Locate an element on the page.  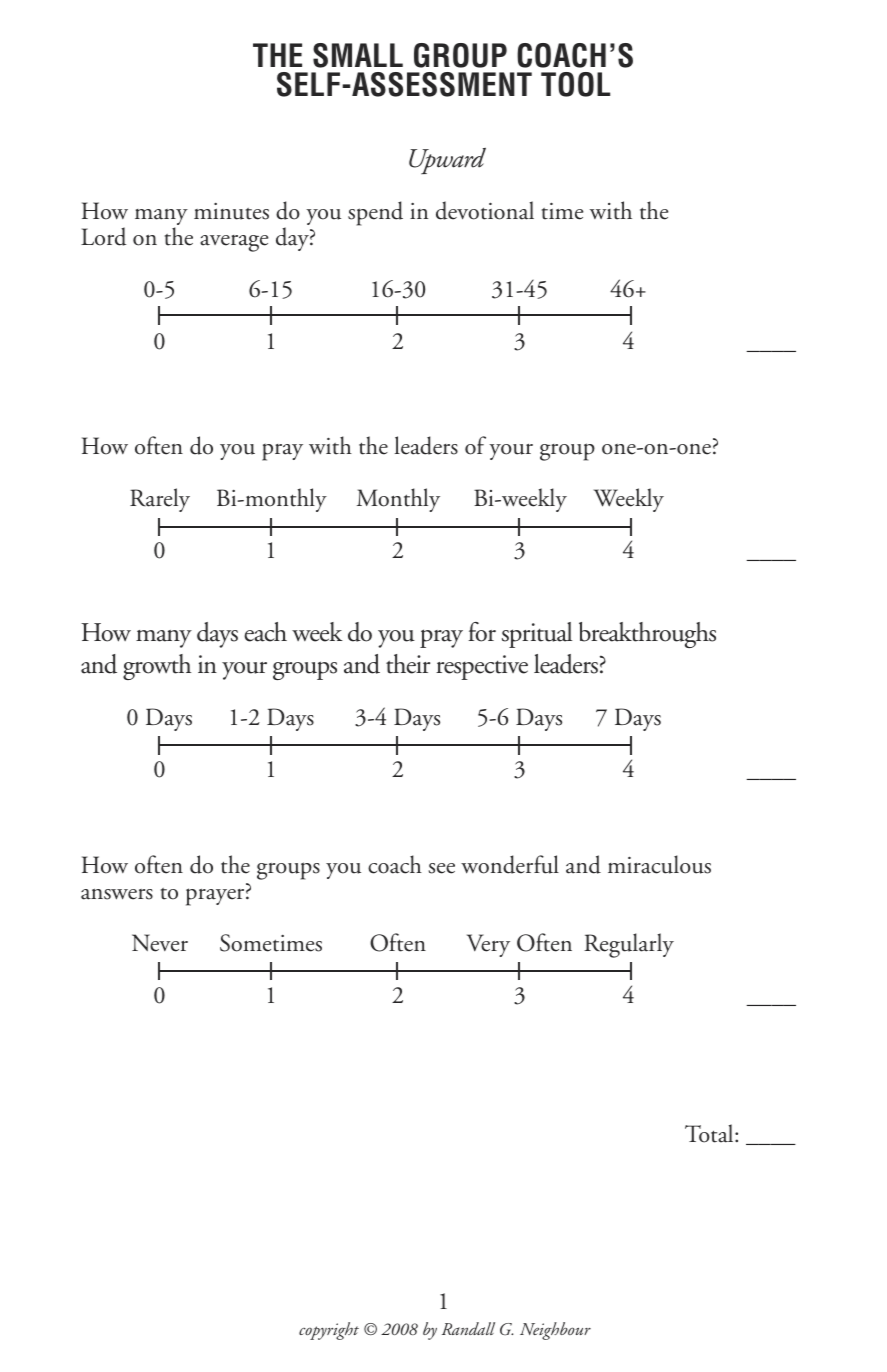
Neighbour is located at coordinates (555, 1331).
